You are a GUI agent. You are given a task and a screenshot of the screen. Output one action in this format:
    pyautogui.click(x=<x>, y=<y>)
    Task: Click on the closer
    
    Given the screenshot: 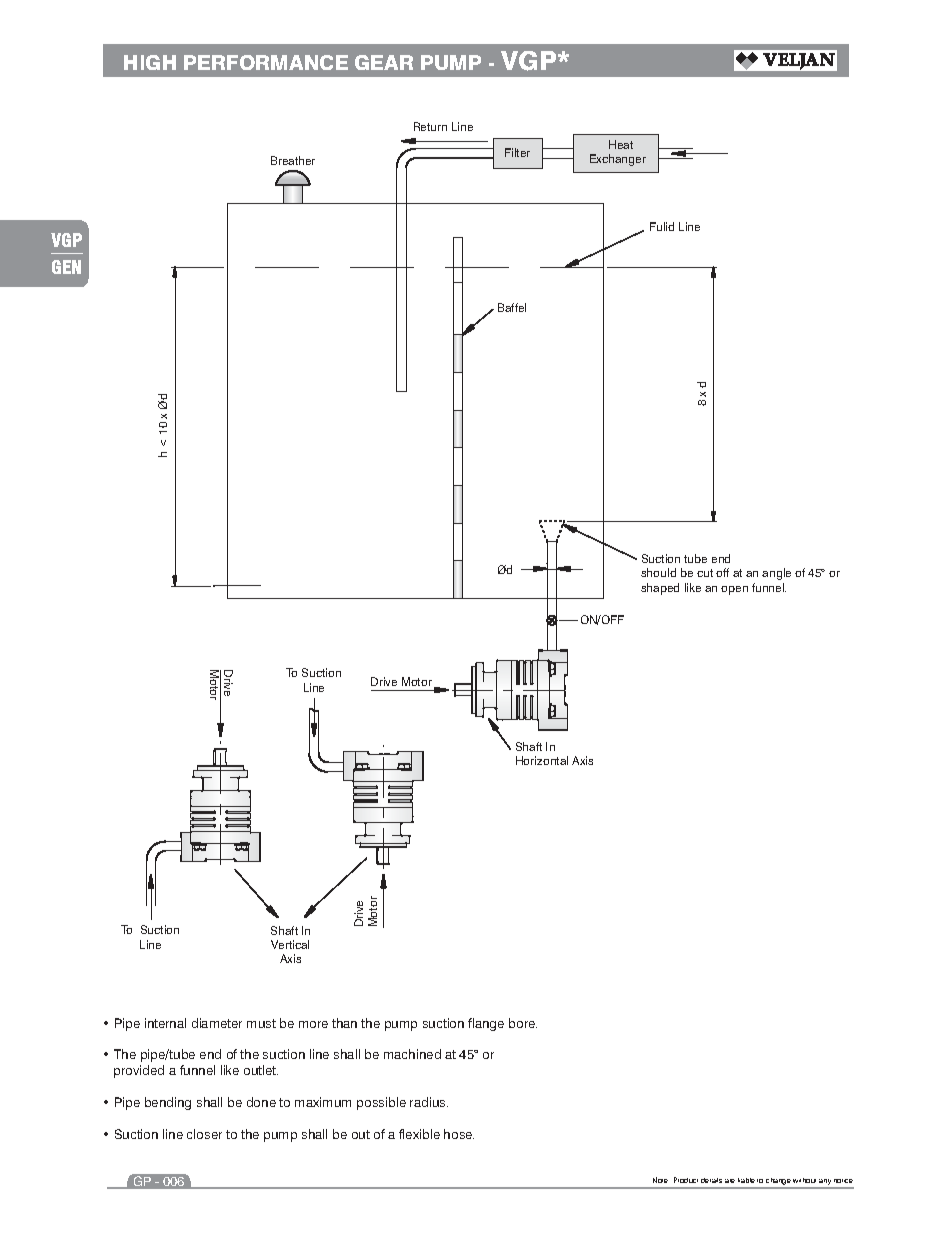 What is the action you would take?
    pyautogui.click(x=204, y=1134)
